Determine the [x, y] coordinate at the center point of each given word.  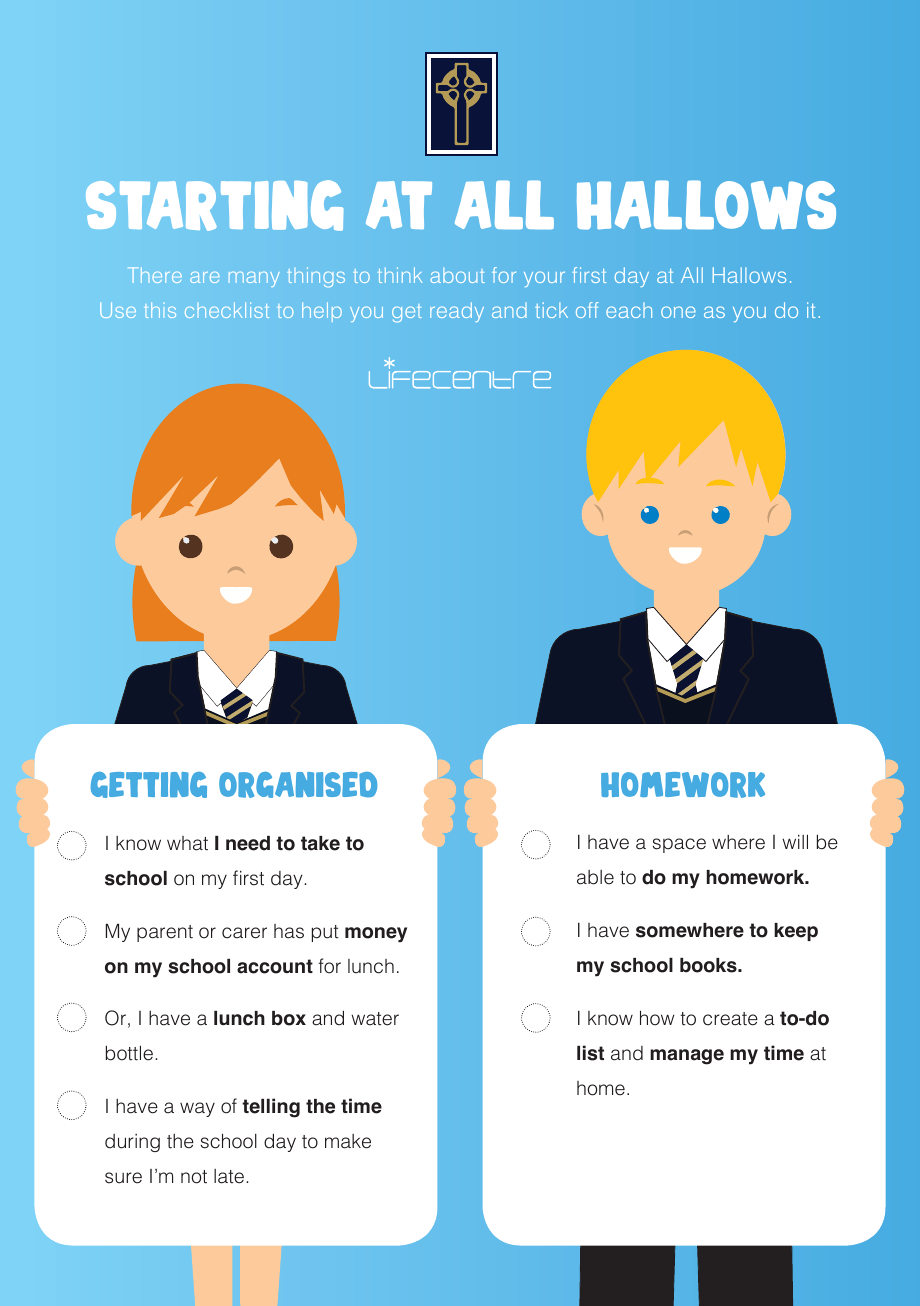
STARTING [214, 205]
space [679, 845]
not [194, 1177]
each [629, 310]
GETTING [149, 785]
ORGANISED [298, 785]
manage [687, 1057]
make [348, 1141]
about [457, 275]
